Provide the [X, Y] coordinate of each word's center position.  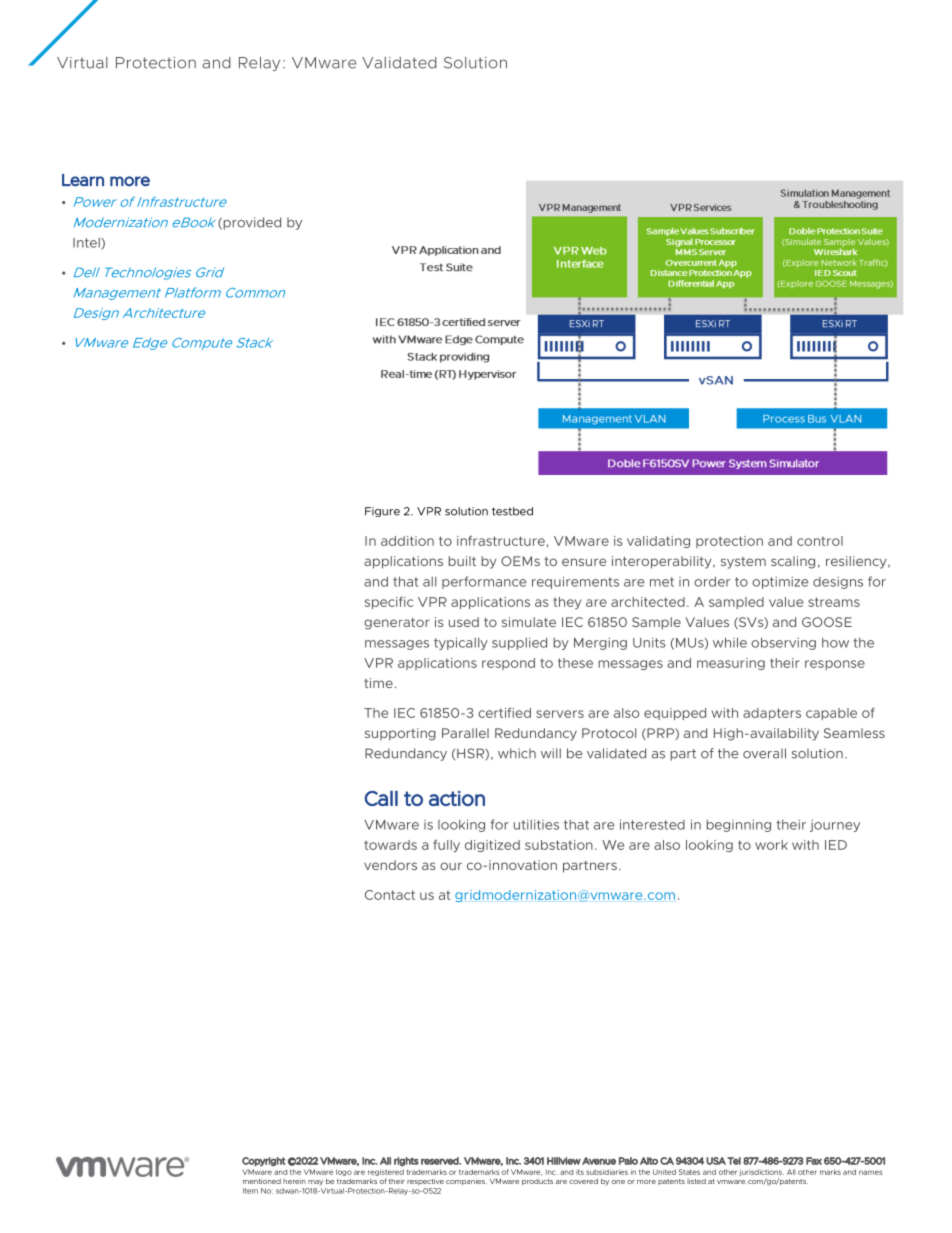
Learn [83, 180]
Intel [87, 244]
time [378, 683]
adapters [772, 714]
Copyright [264, 1161]
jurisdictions [761, 1174]
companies [466, 1181]
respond [508, 664]
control [820, 541]
